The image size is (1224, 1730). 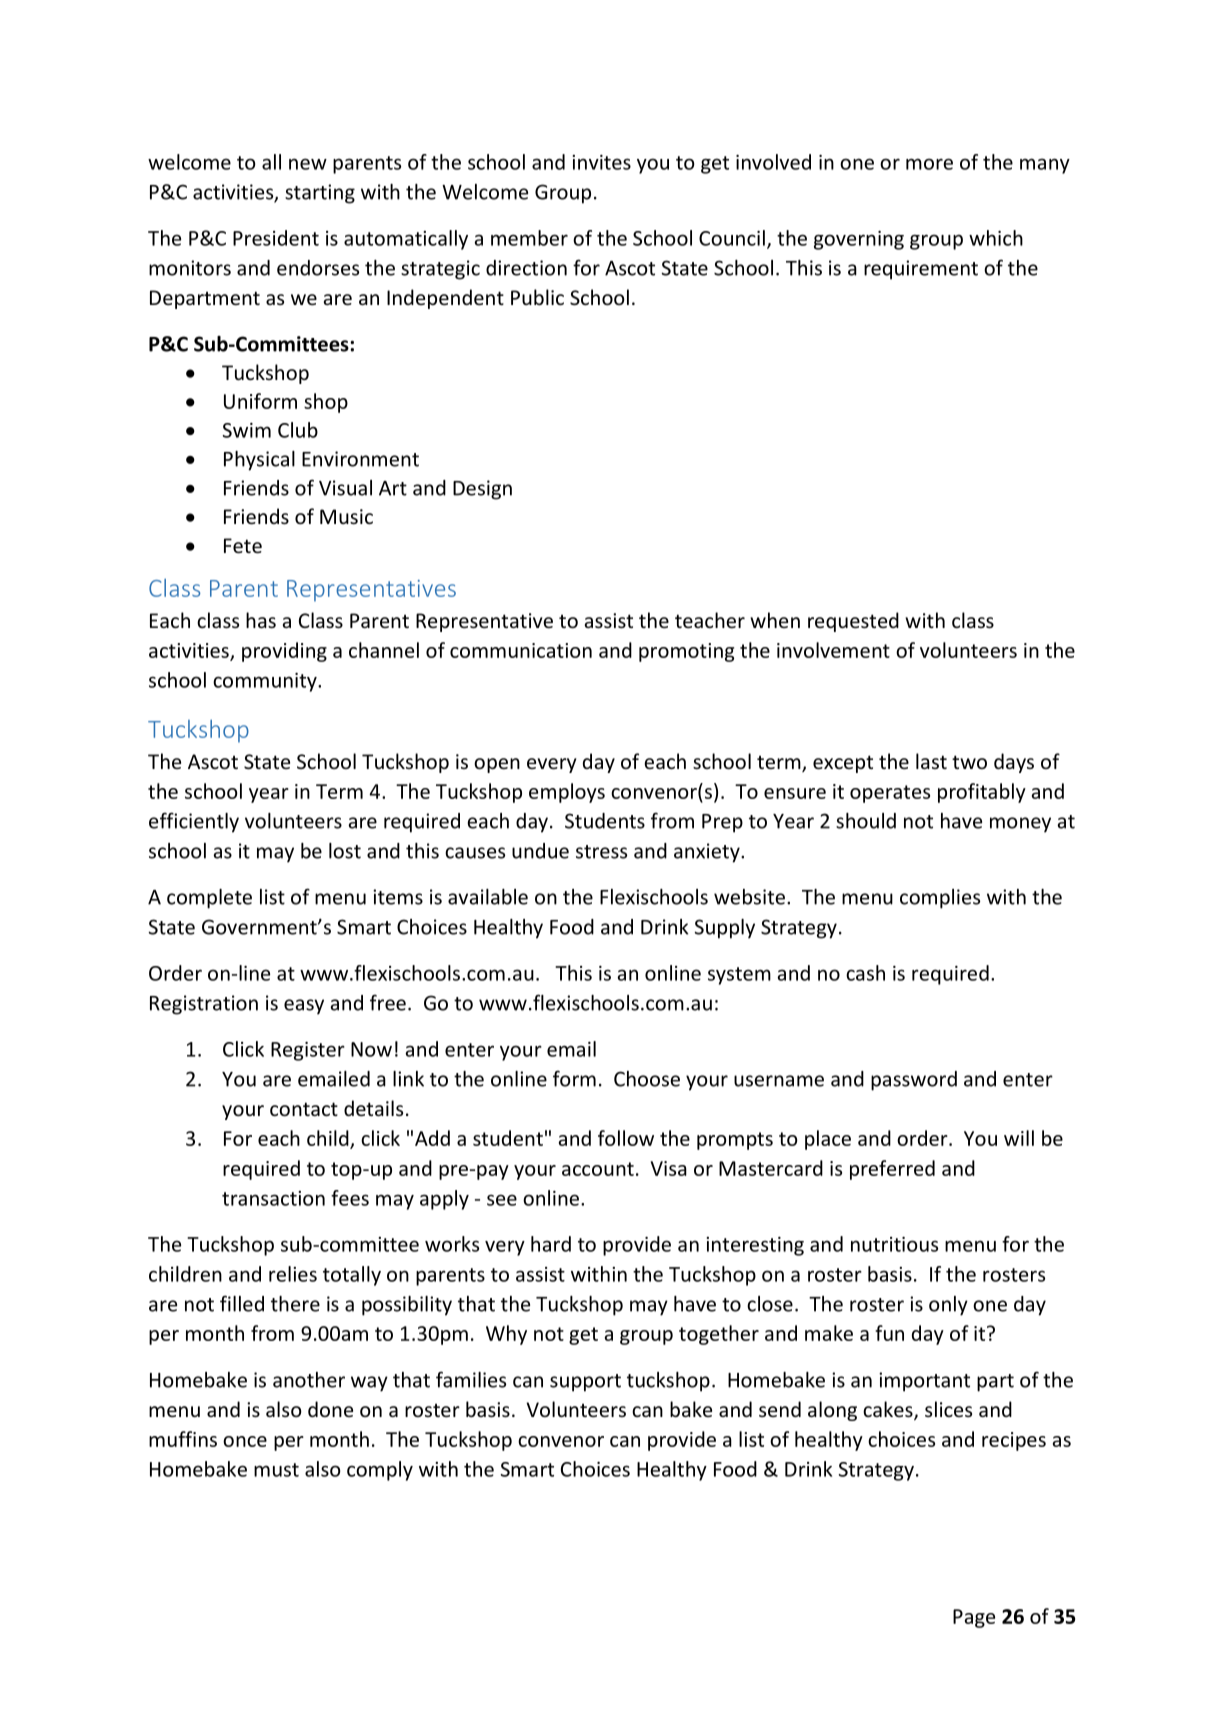 I want to click on there, so click(x=295, y=1304).
